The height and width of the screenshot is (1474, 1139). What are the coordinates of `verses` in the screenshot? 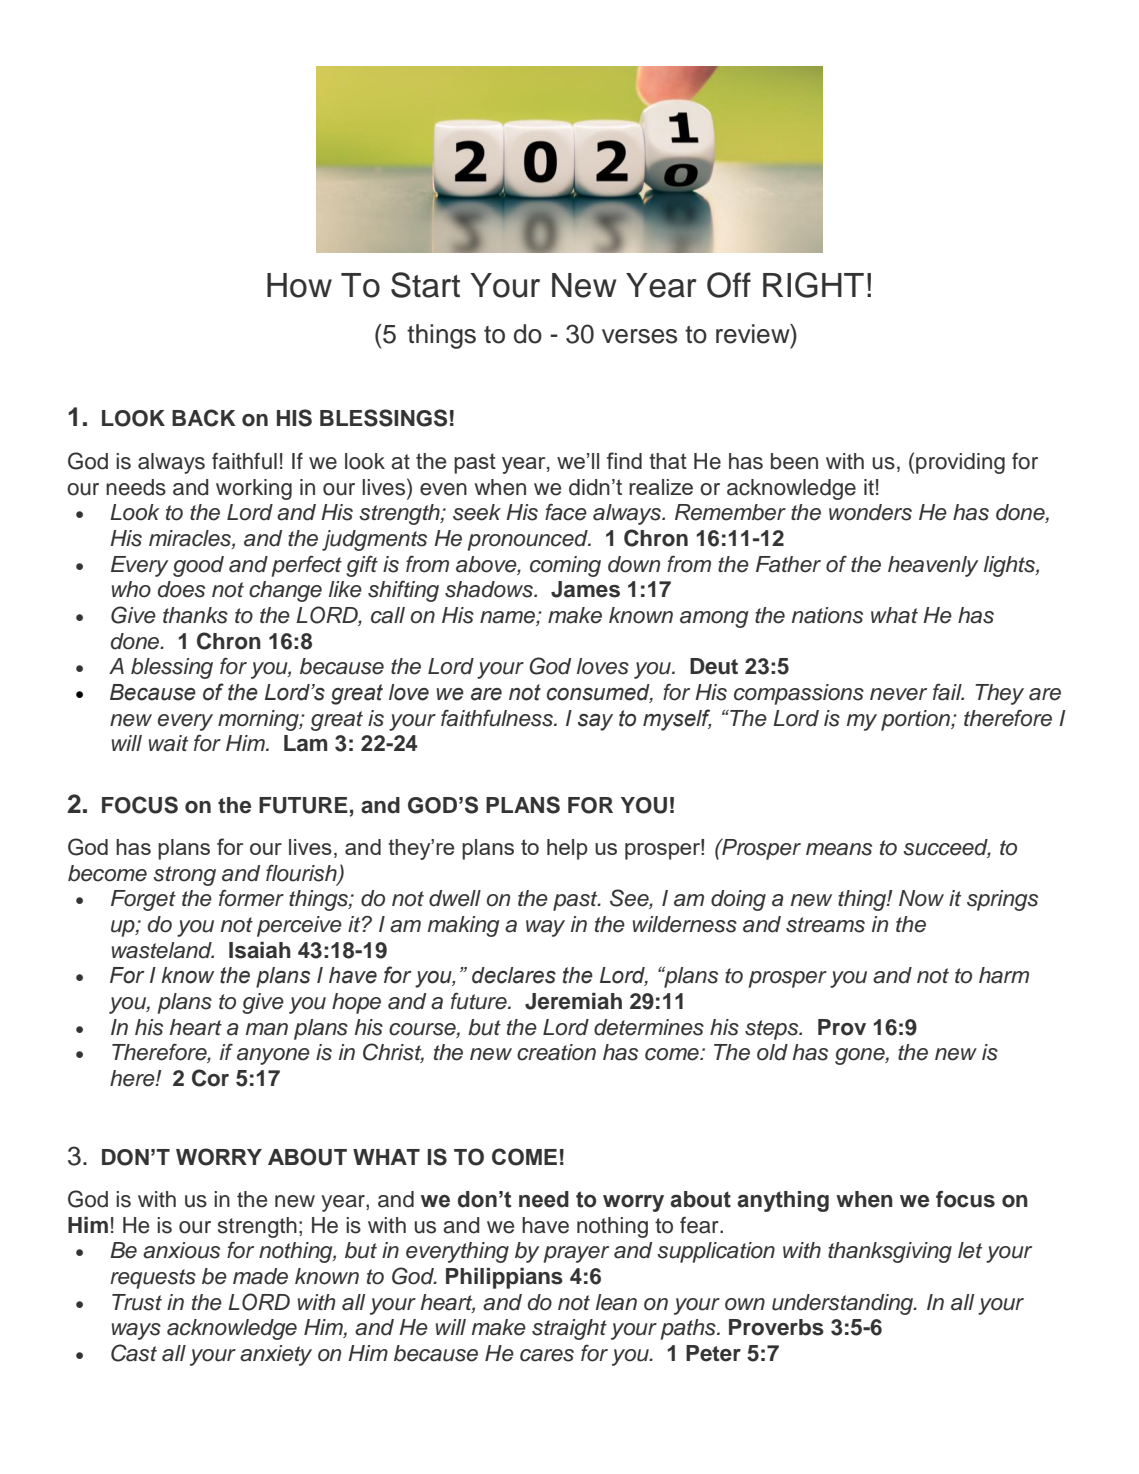 It's located at (639, 336).
